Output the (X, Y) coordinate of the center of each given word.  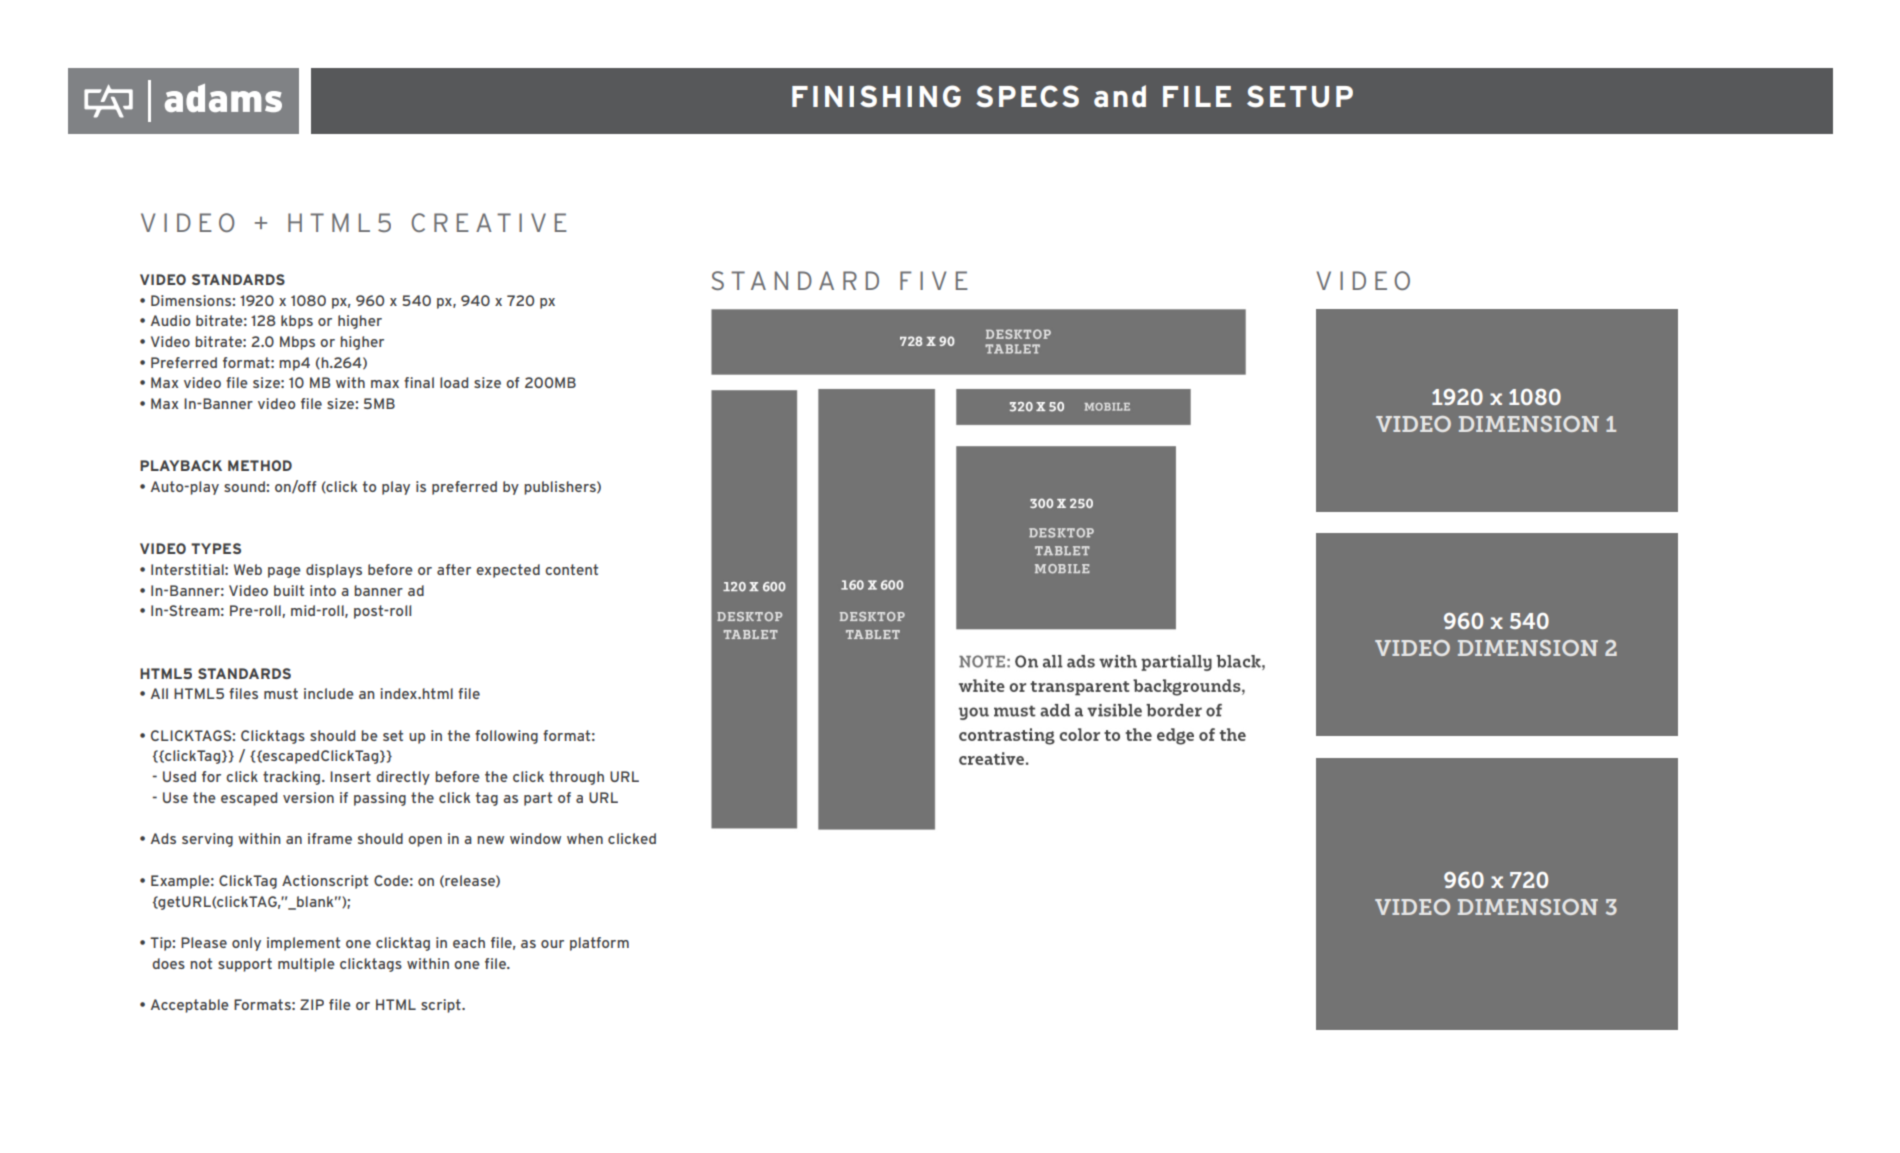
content (571, 569)
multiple (306, 965)
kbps (297, 322)
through (576, 778)
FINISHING (876, 96)
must (281, 693)
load (454, 382)
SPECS (1027, 96)
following (506, 737)
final (419, 382)
